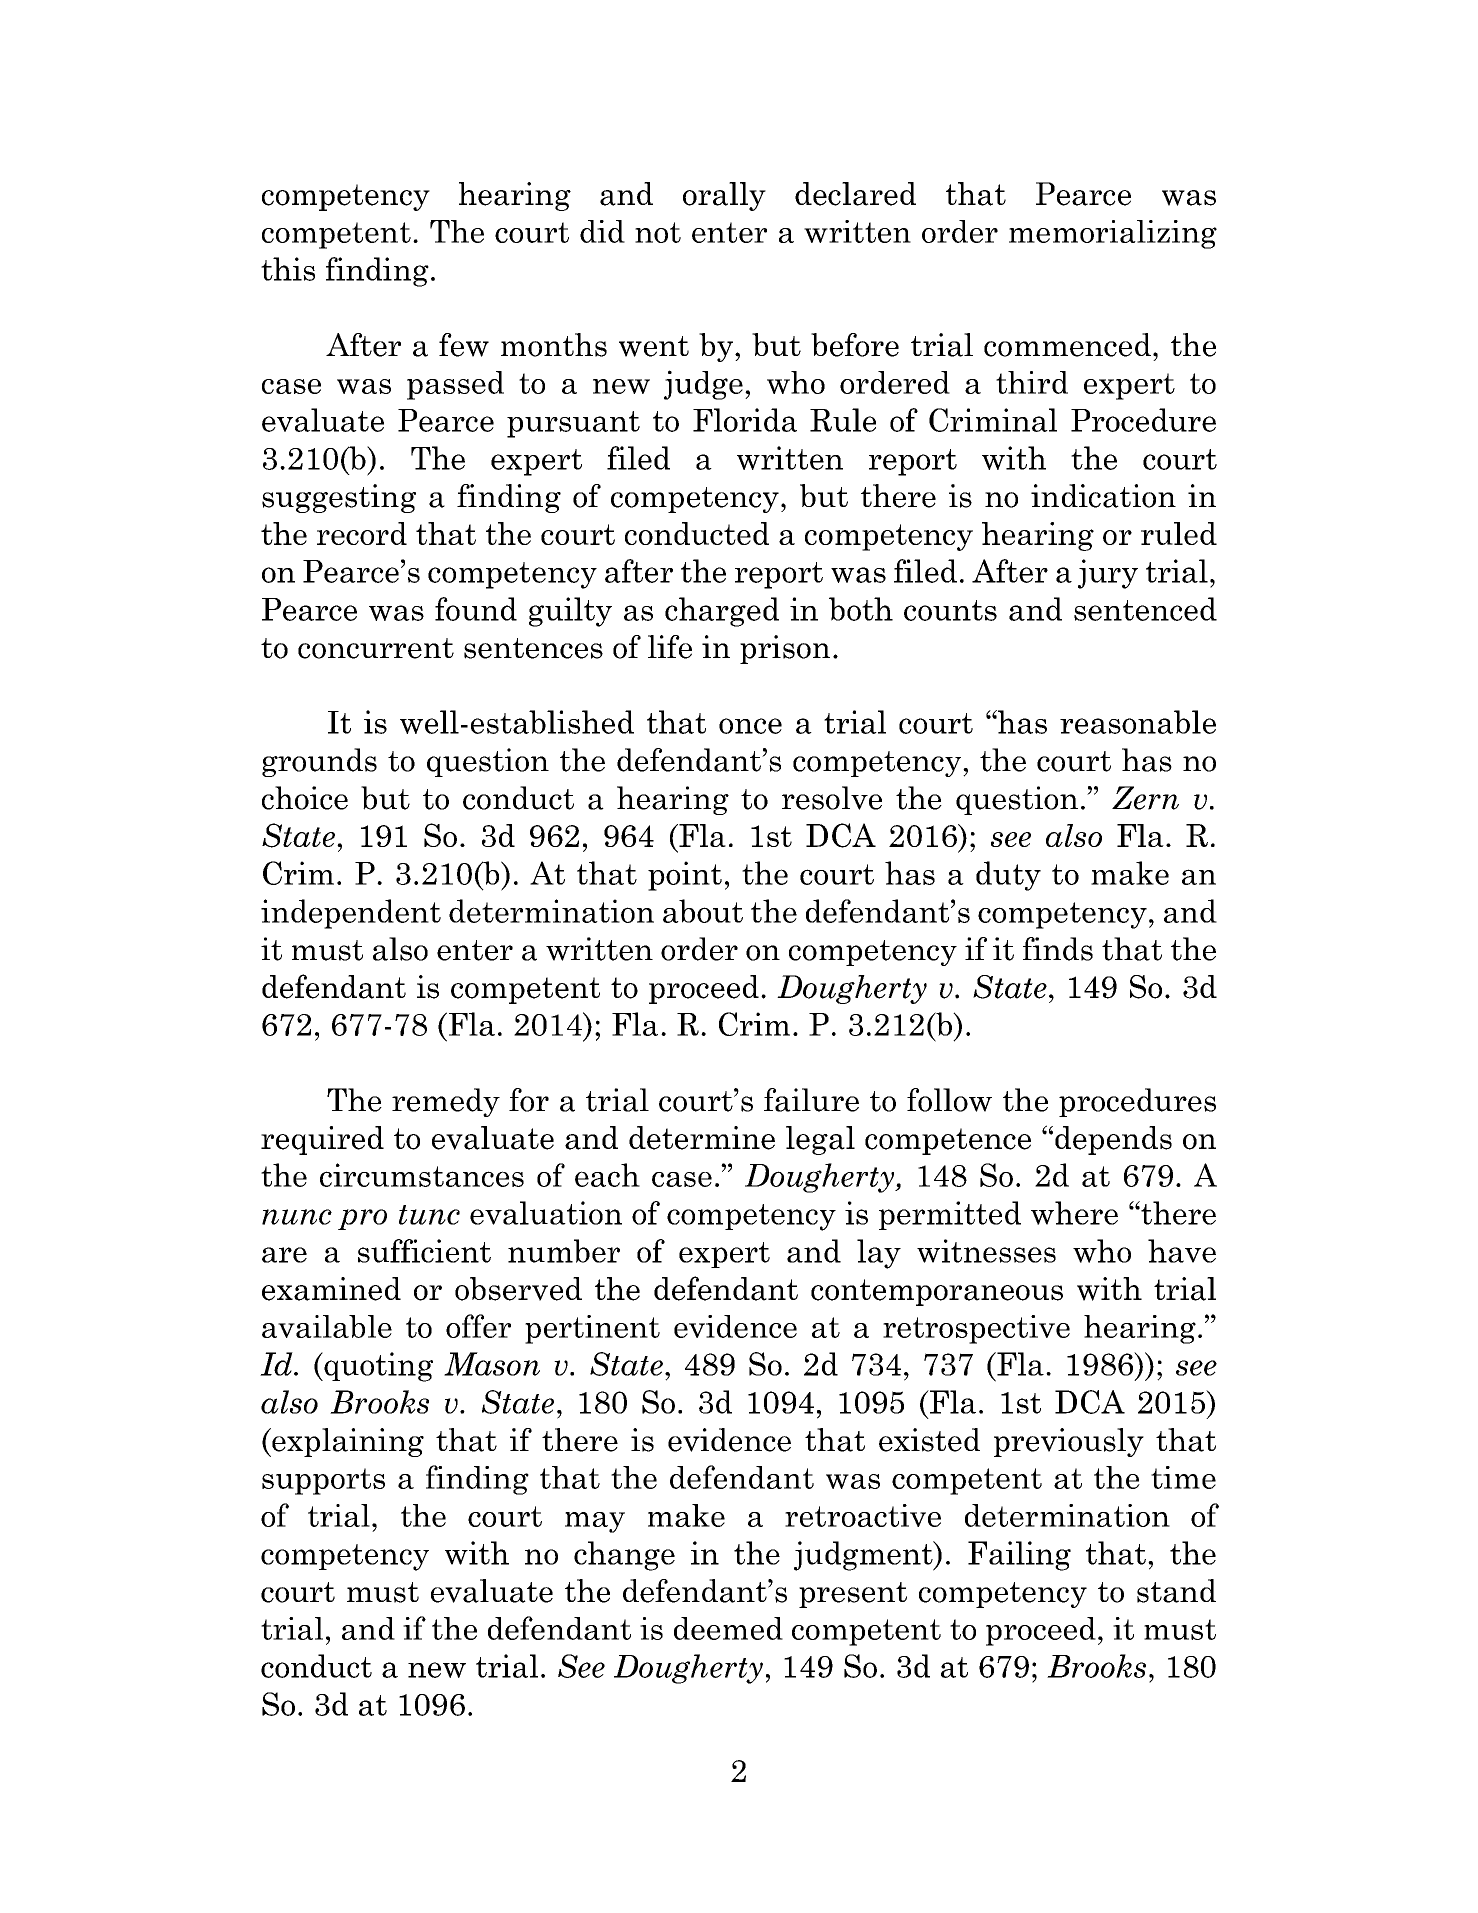 Image resolution: width=1478 pixels, height=1913 pixels. I want to click on about, so click(703, 911).
